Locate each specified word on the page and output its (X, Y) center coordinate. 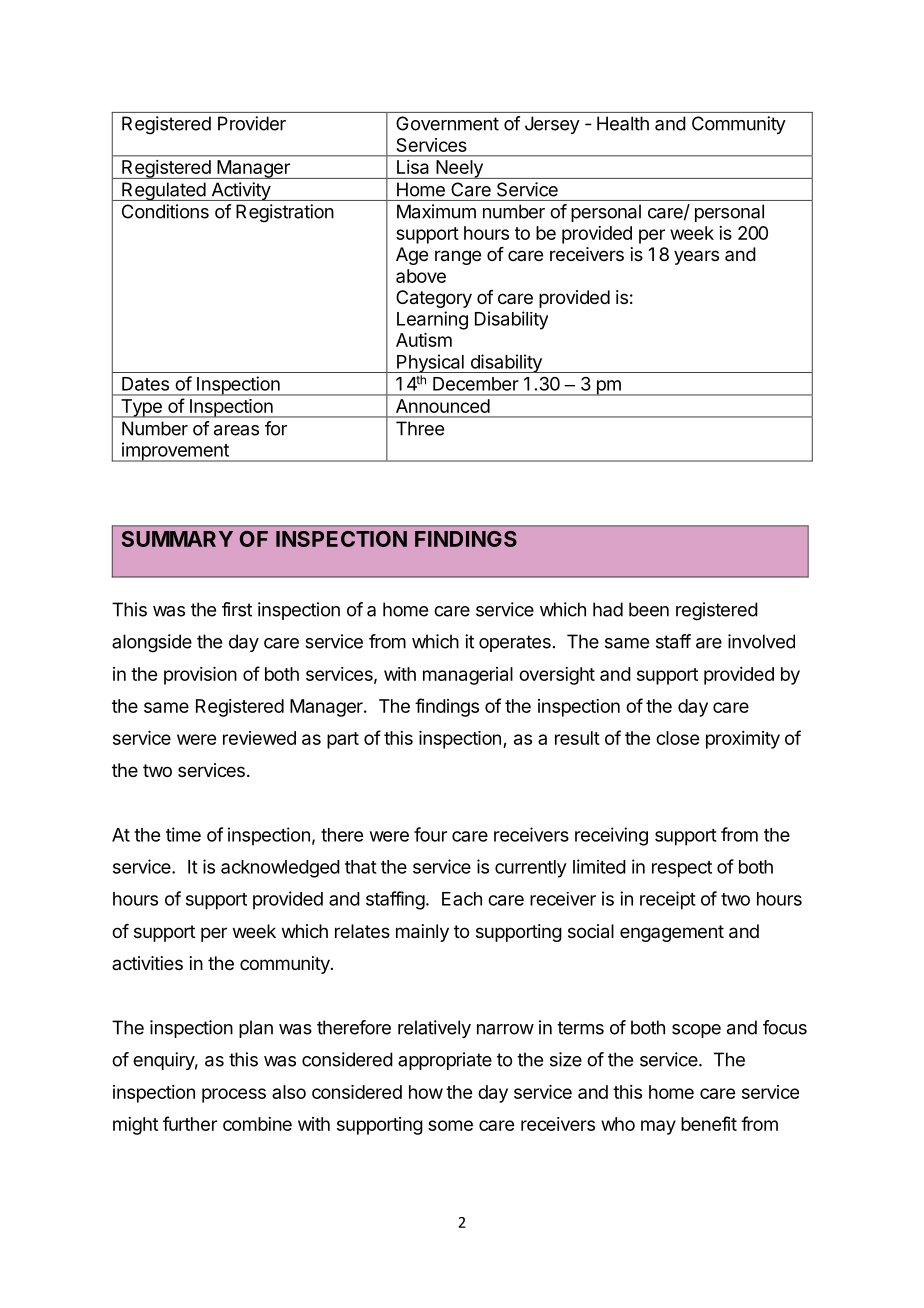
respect (682, 869)
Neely (459, 169)
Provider (252, 123)
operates (515, 643)
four (430, 834)
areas (236, 430)
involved (761, 641)
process (234, 1095)
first (237, 609)
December (476, 384)
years (696, 257)
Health (623, 123)
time (183, 834)
